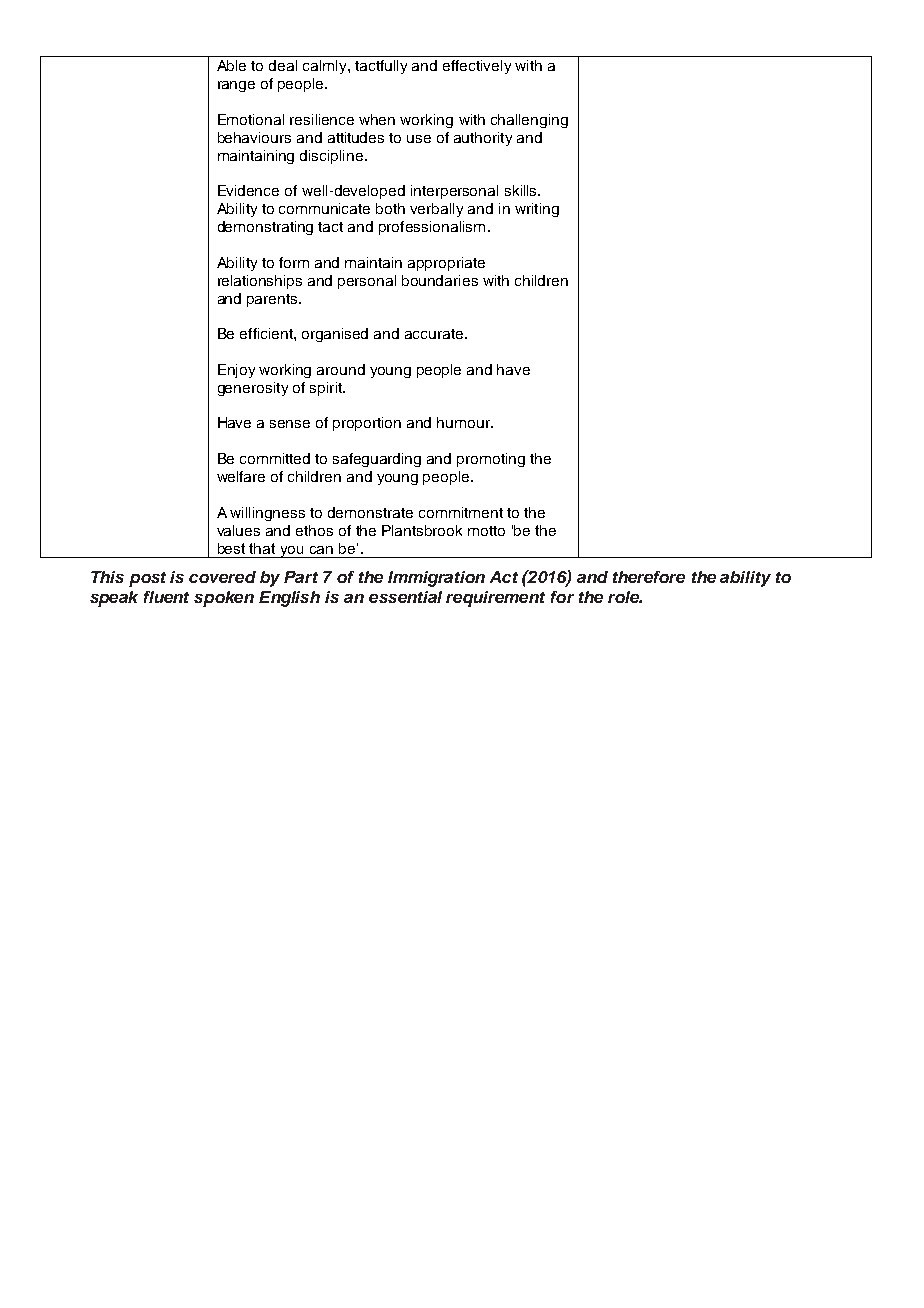  What do you see at coordinates (446, 264) in the page?
I see `appropriate` at bounding box center [446, 264].
